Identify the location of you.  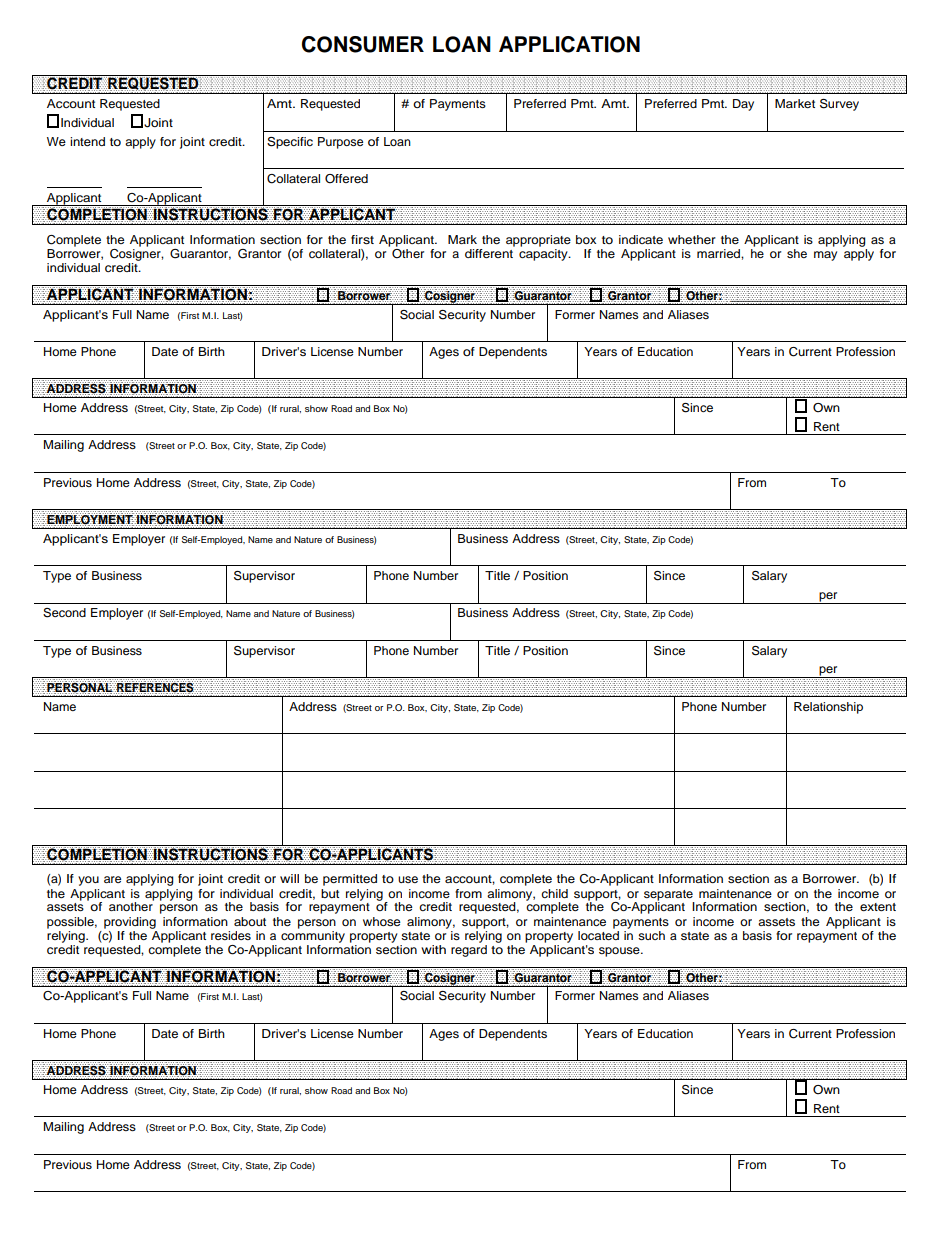
(88, 881).
